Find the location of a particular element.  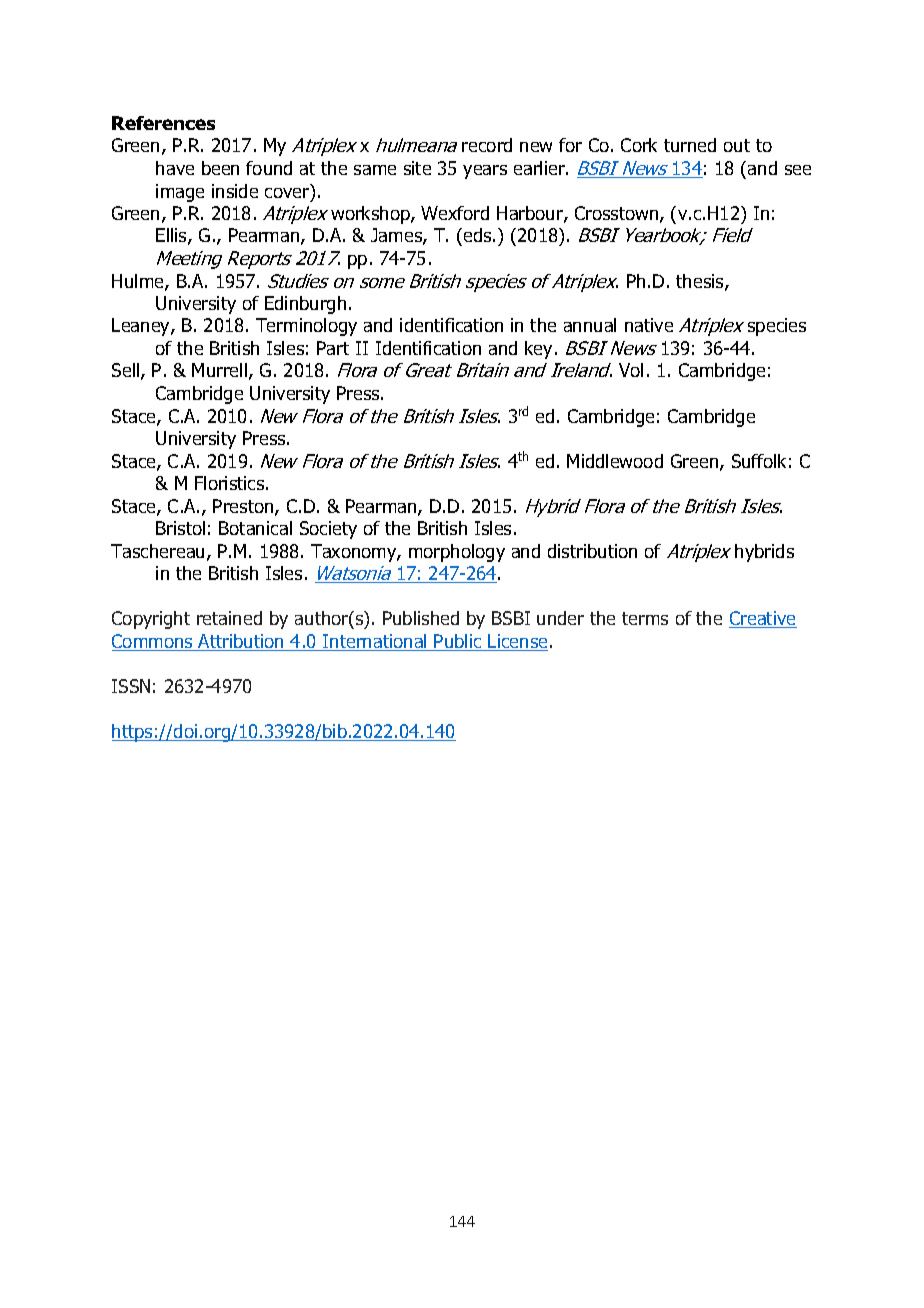

record is located at coordinates (487, 145).
